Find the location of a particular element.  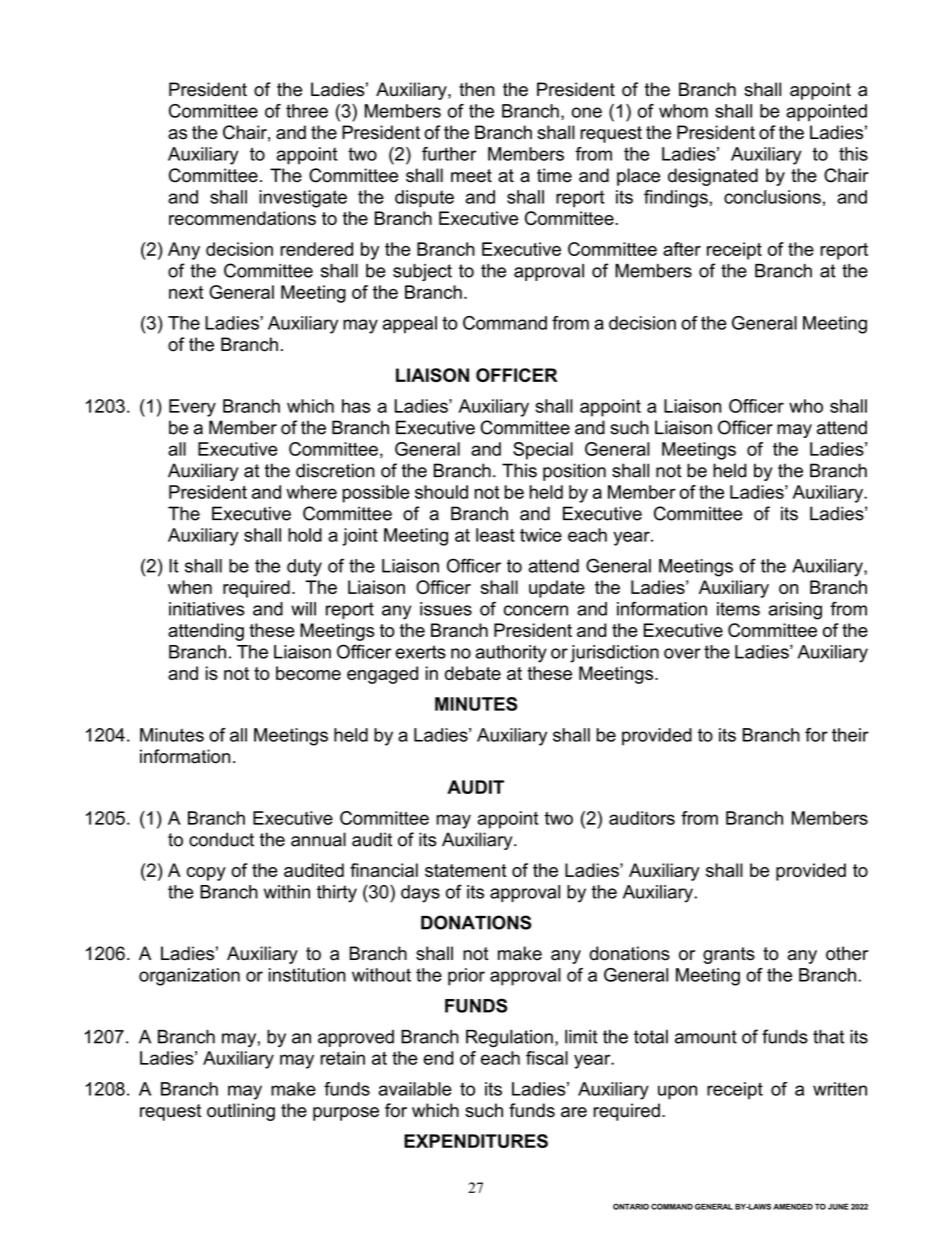

designated is located at coordinates (713, 177).
